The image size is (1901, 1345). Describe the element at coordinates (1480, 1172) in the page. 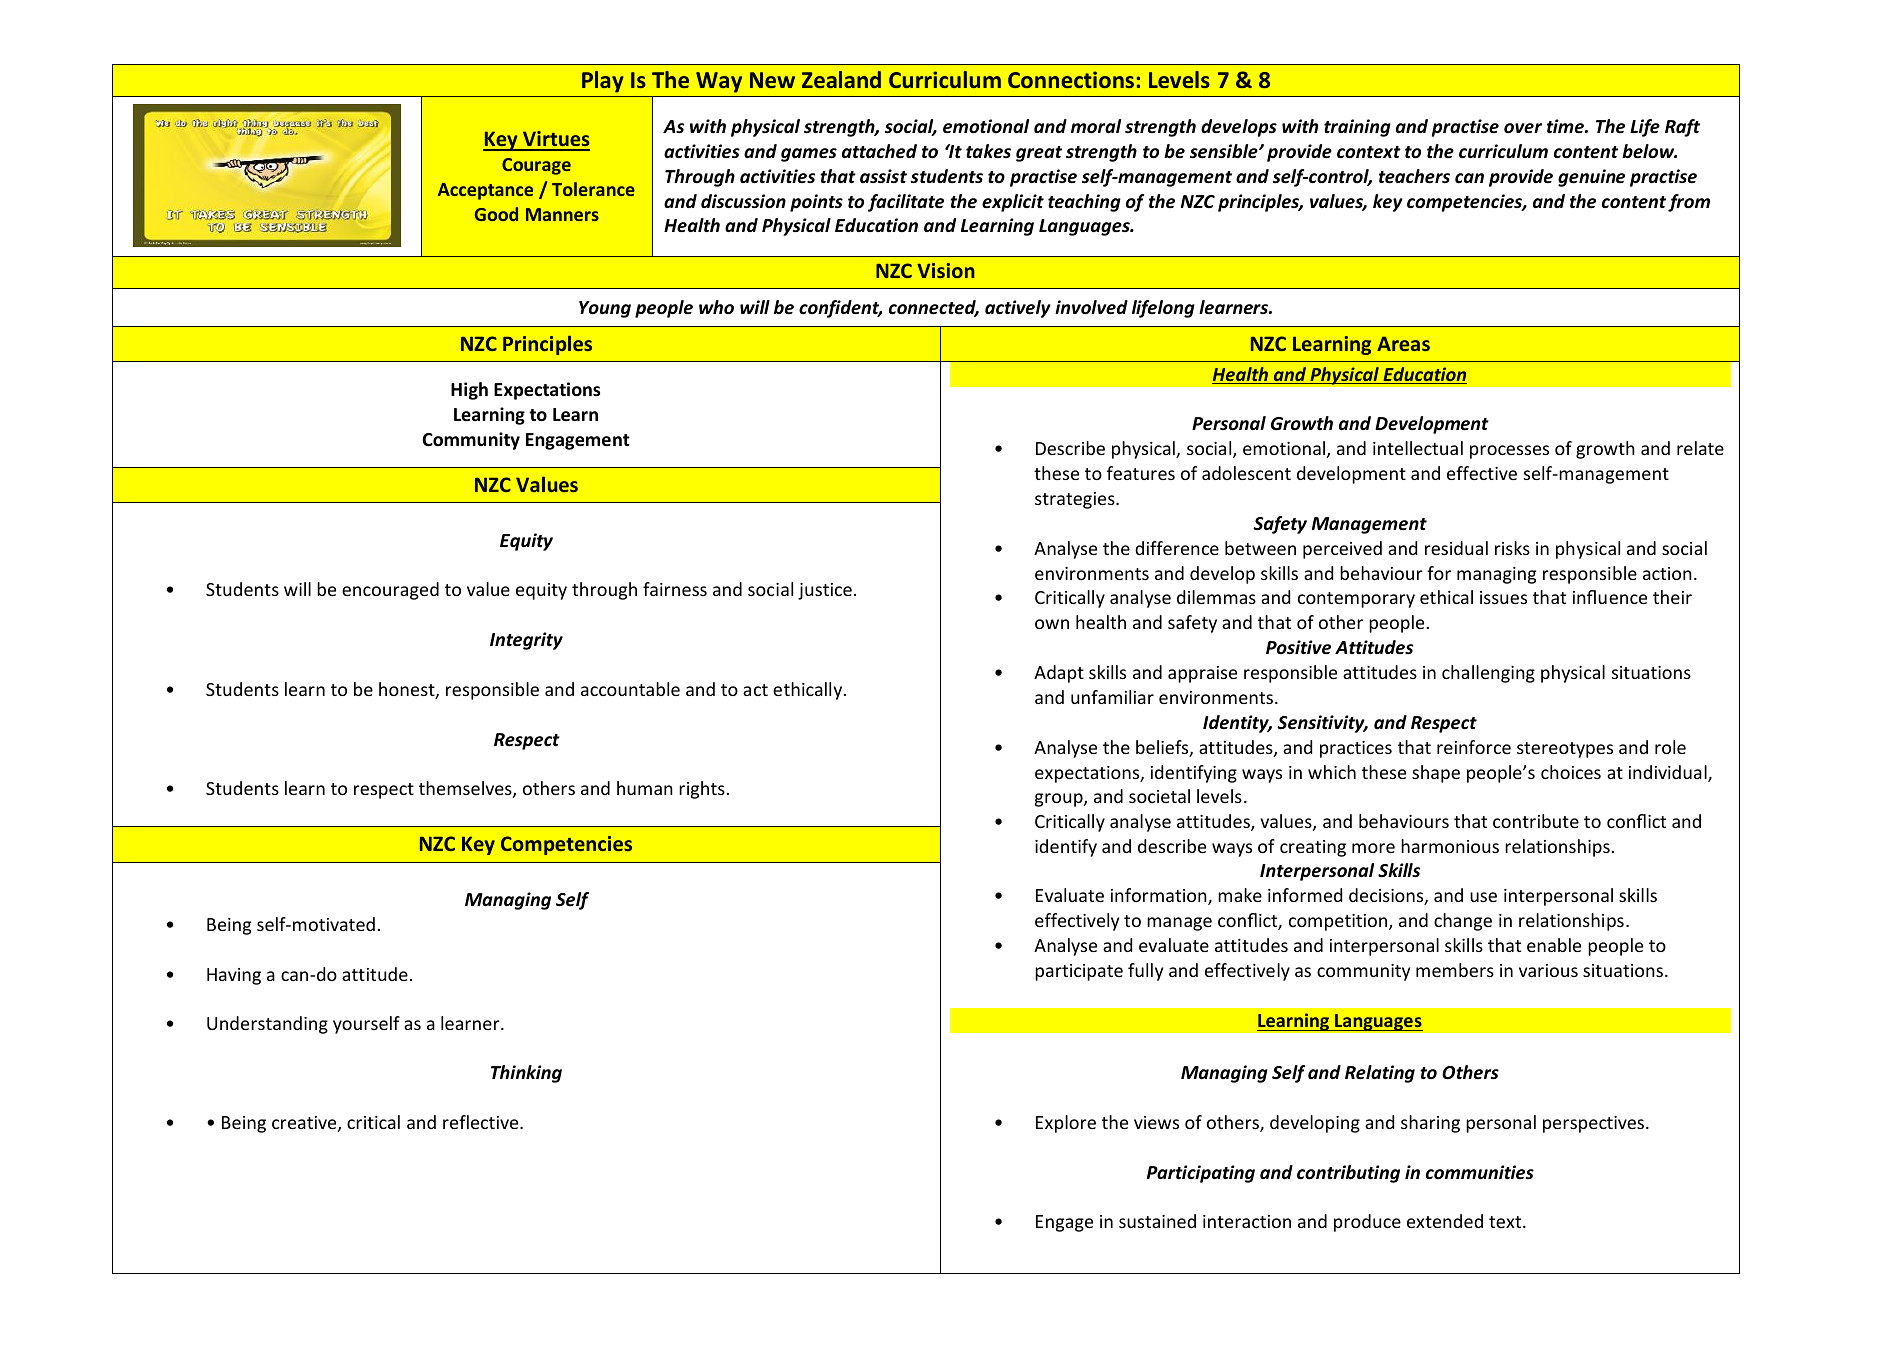

I see `communities` at that location.
